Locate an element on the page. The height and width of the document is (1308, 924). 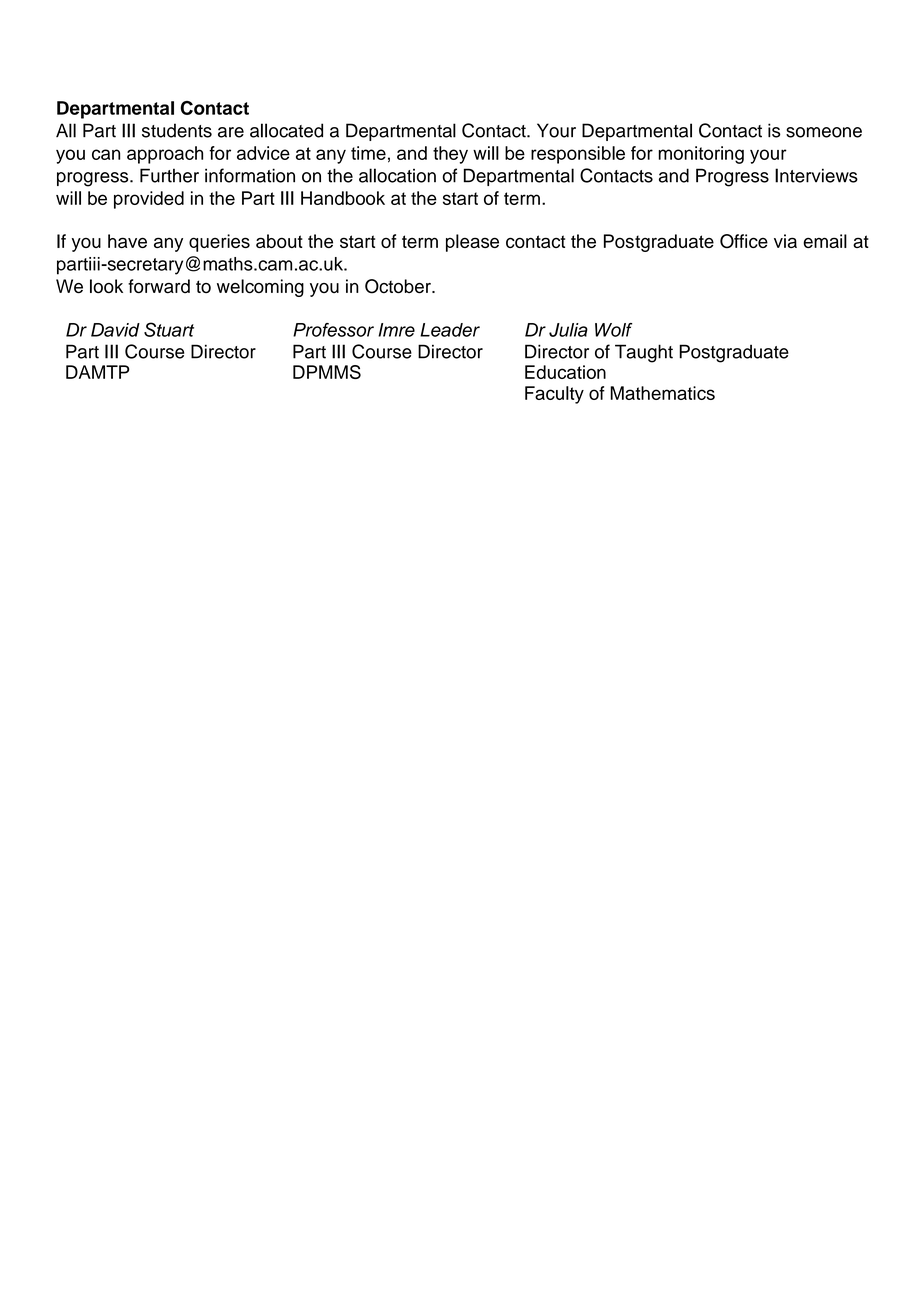
they is located at coordinates (450, 155).
